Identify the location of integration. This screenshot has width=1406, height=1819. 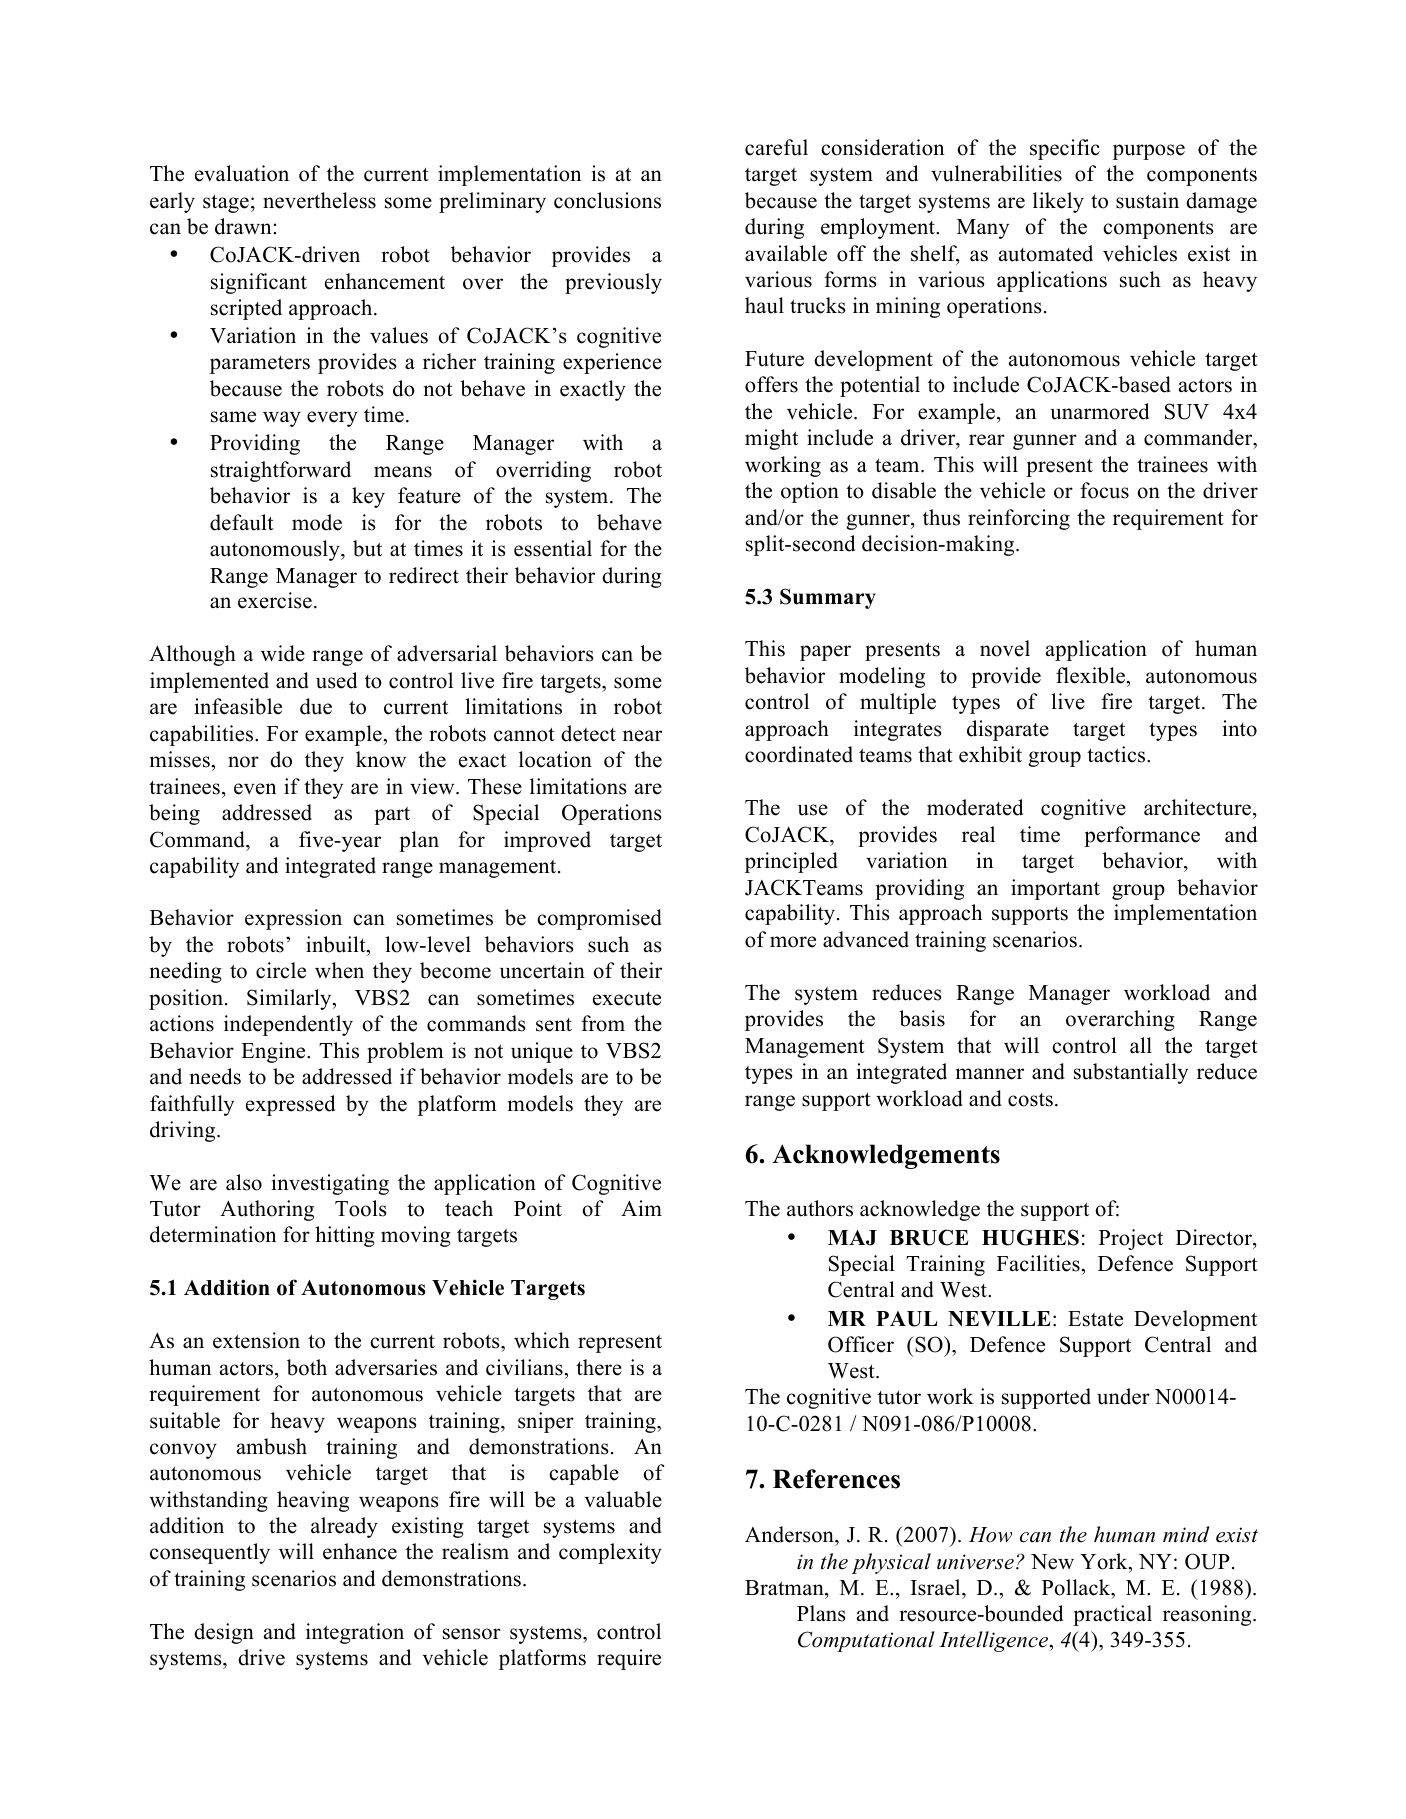
(355, 1633).
